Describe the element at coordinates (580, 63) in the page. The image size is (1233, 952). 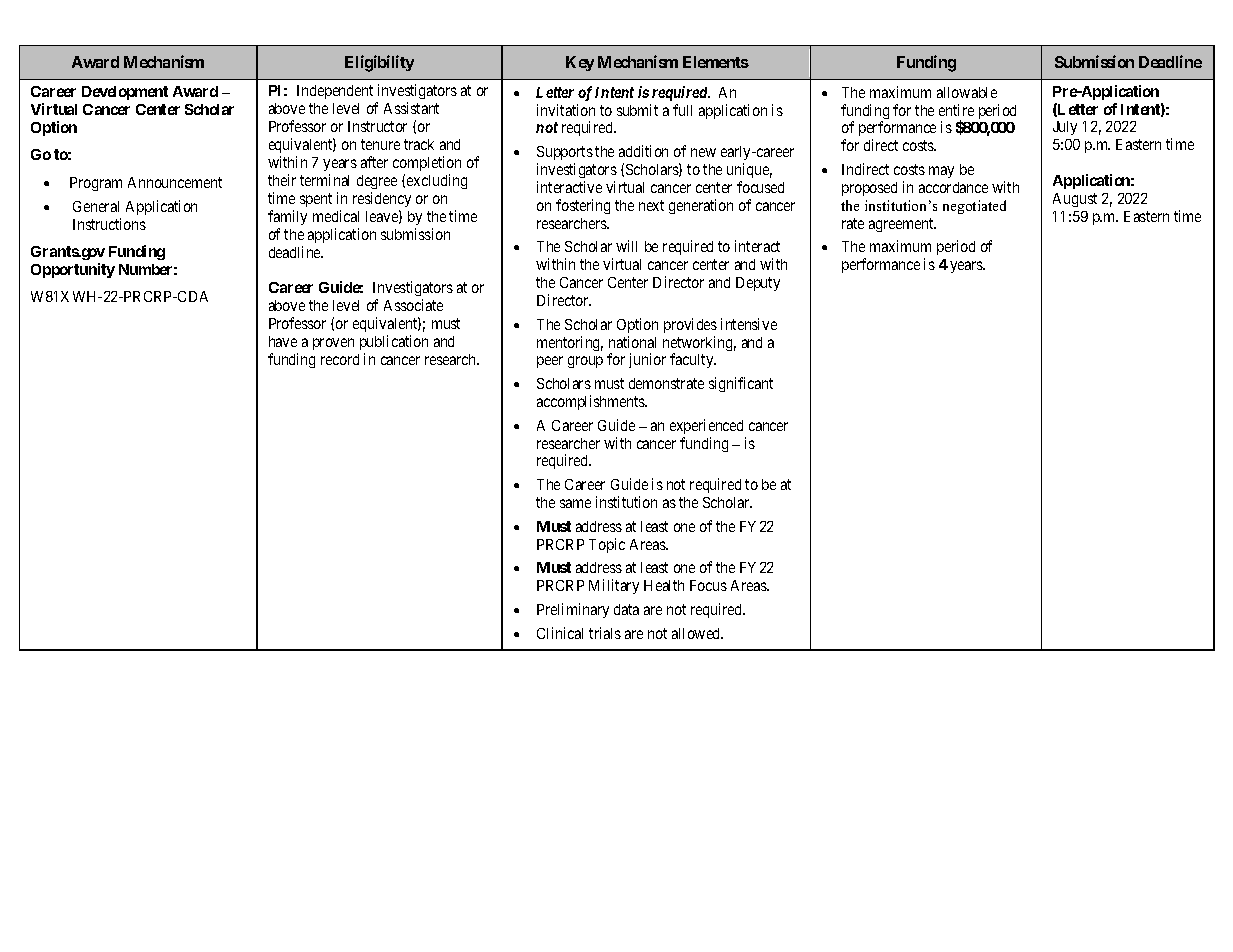
I see `Key` at that location.
